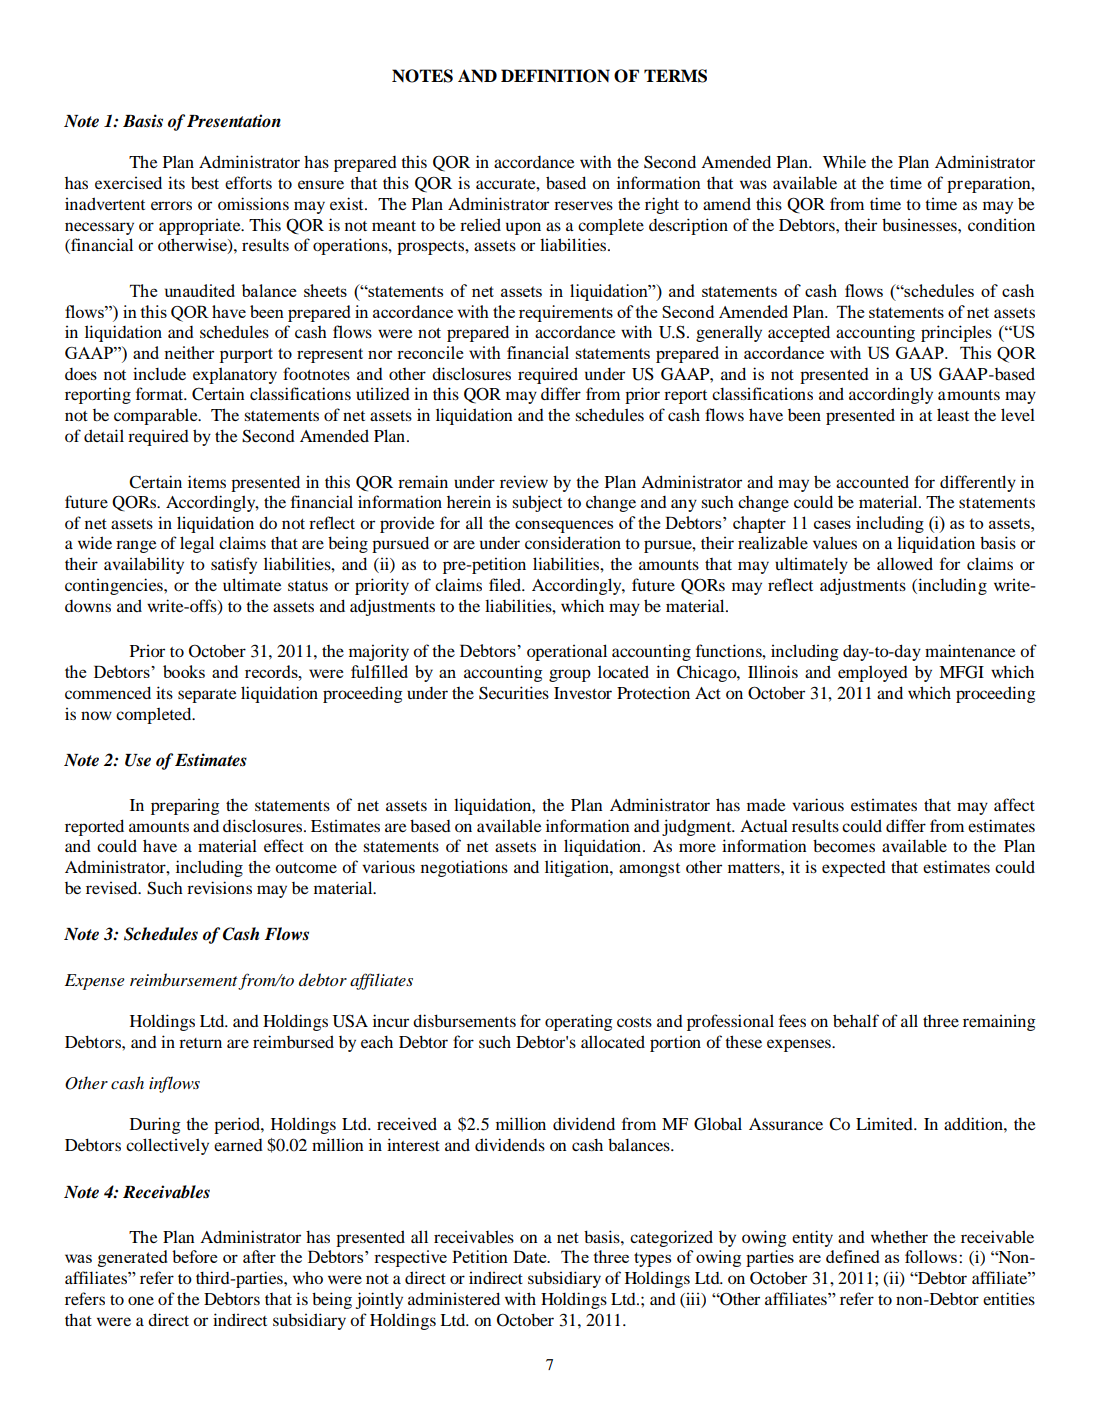  What do you see at coordinates (555, 76) in the screenshot?
I see `DEFINITION` at bounding box center [555, 76].
